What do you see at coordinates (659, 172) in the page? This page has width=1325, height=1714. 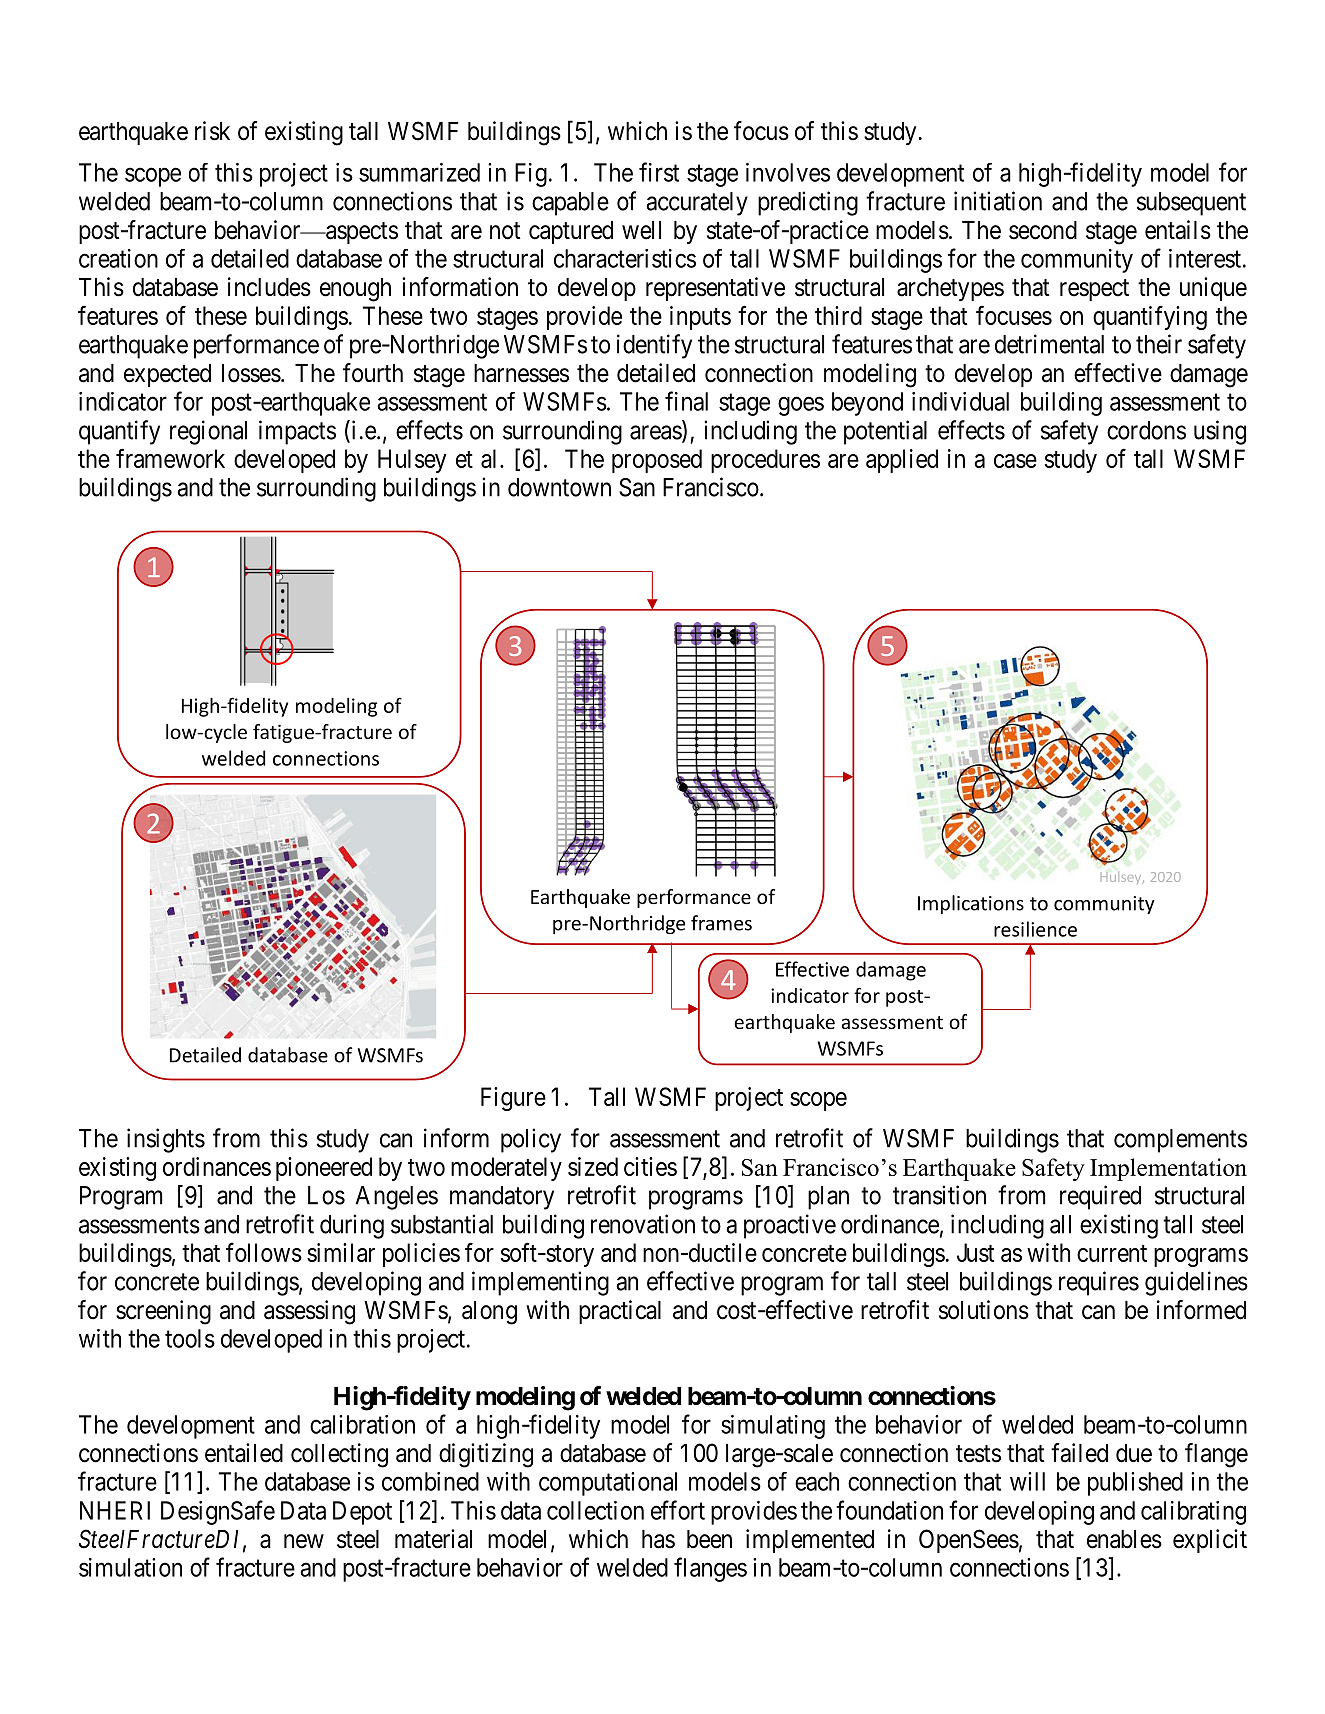 I see `first` at bounding box center [659, 172].
